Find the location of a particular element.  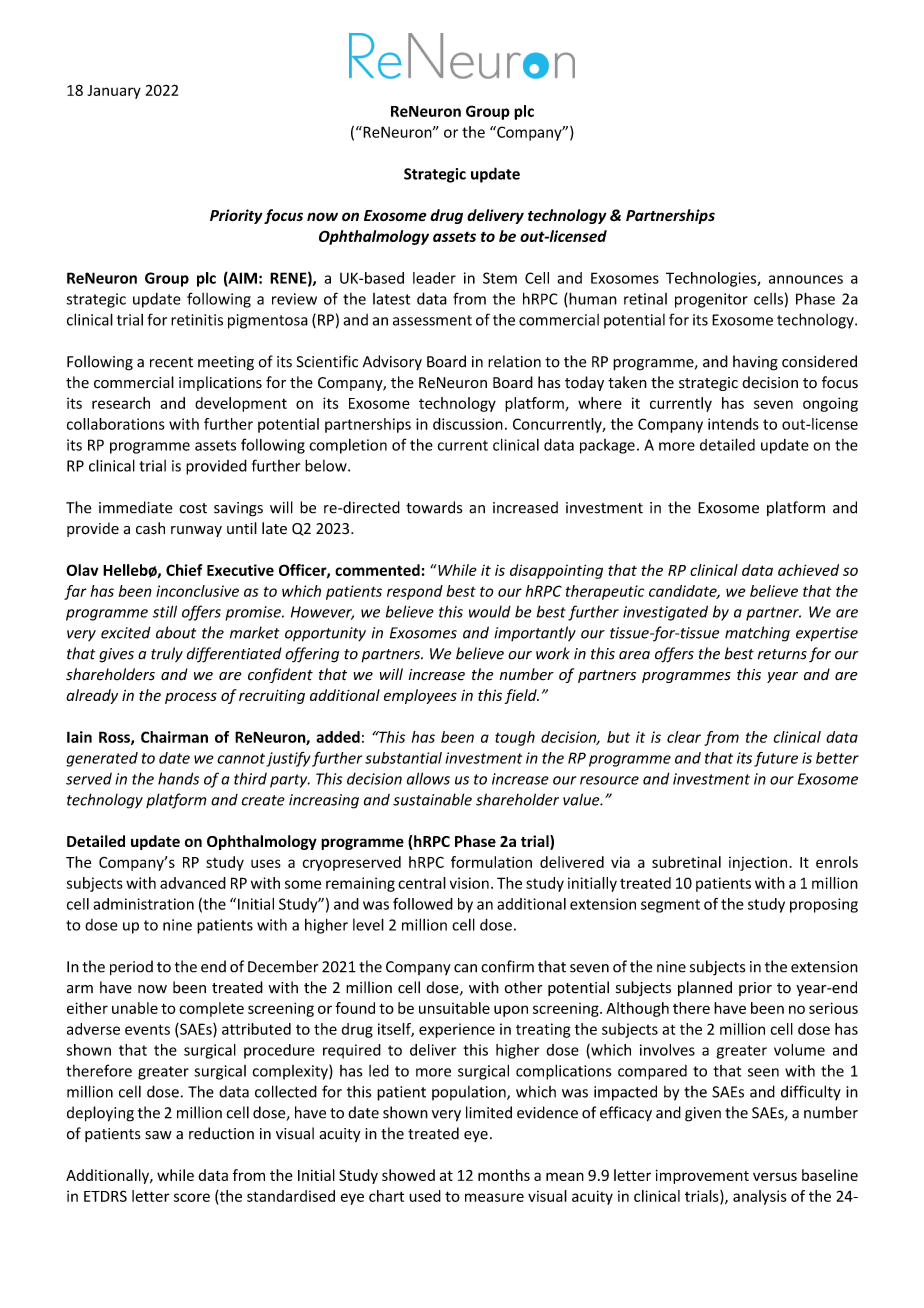

leader is located at coordinates (434, 278).
